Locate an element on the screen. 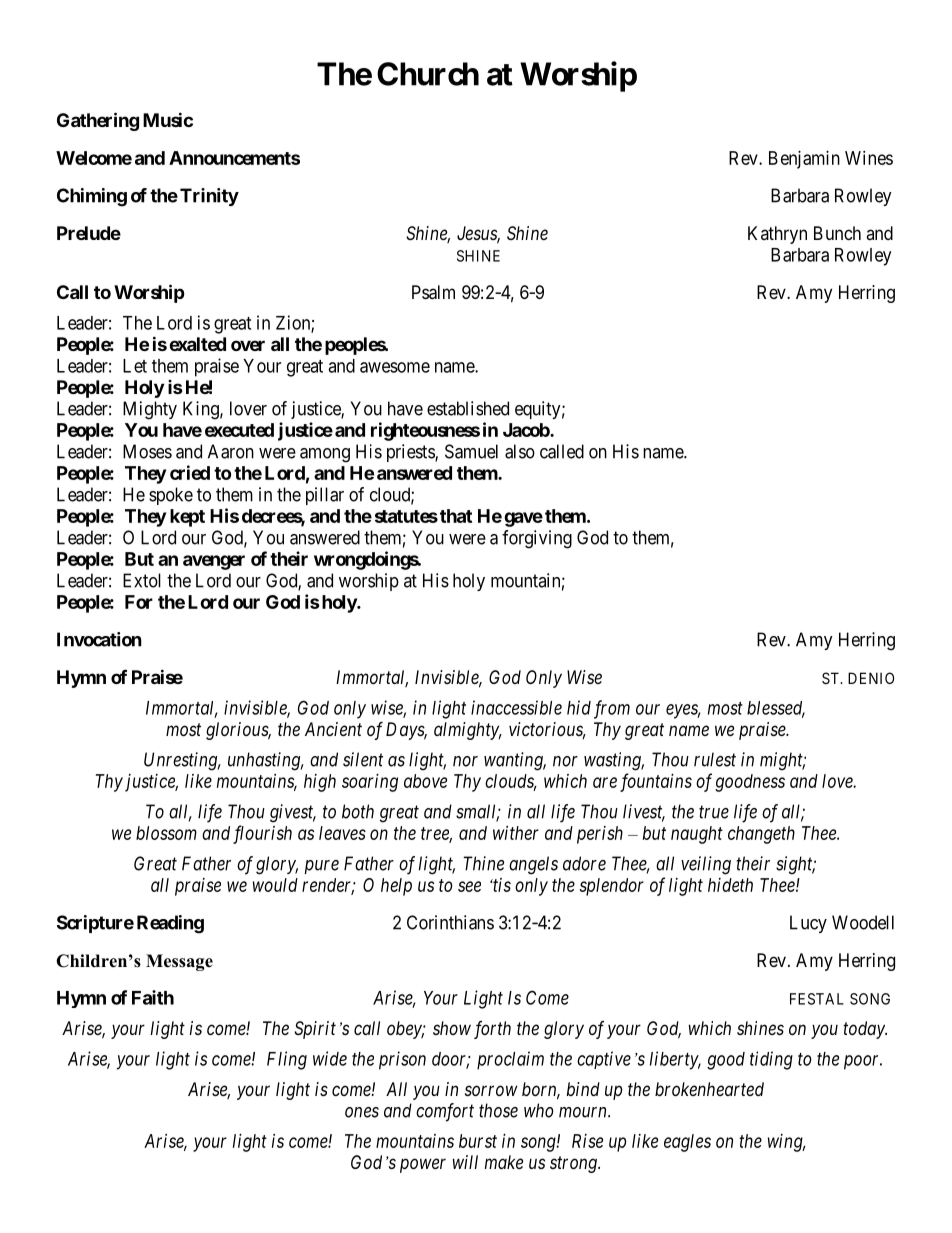 The width and height of the screenshot is (952, 1233). Fling is located at coordinates (287, 1060).
